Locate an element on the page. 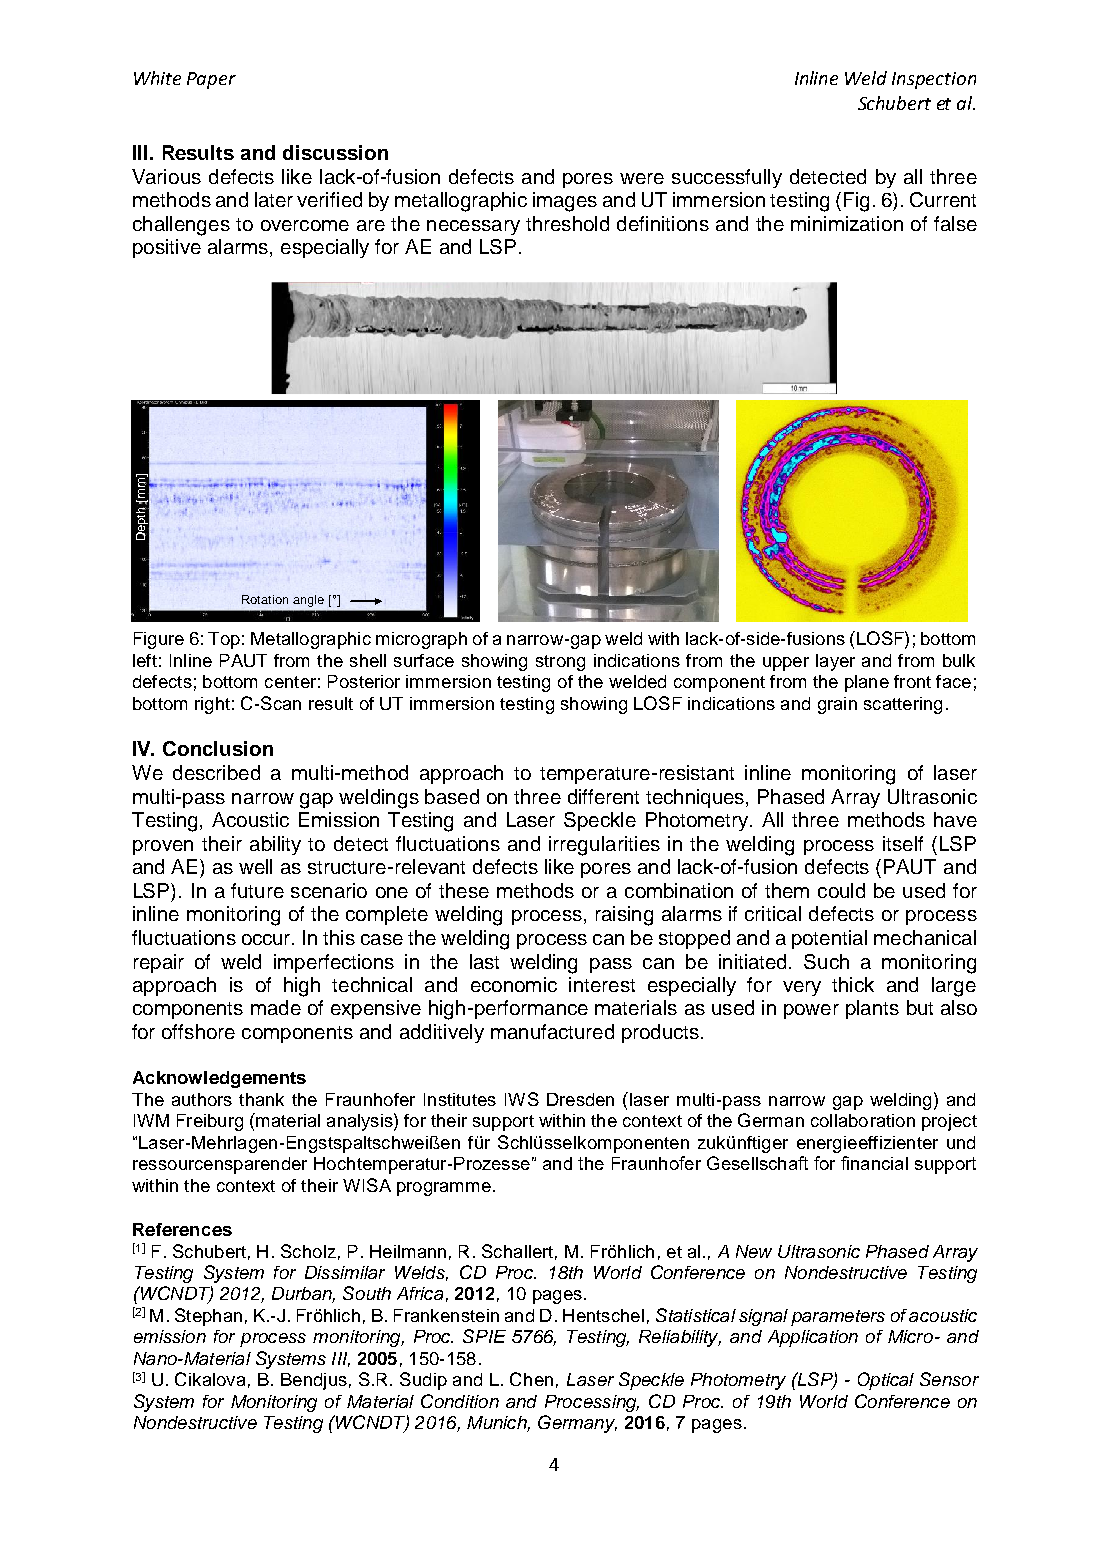  Inspection is located at coordinates (934, 80).
